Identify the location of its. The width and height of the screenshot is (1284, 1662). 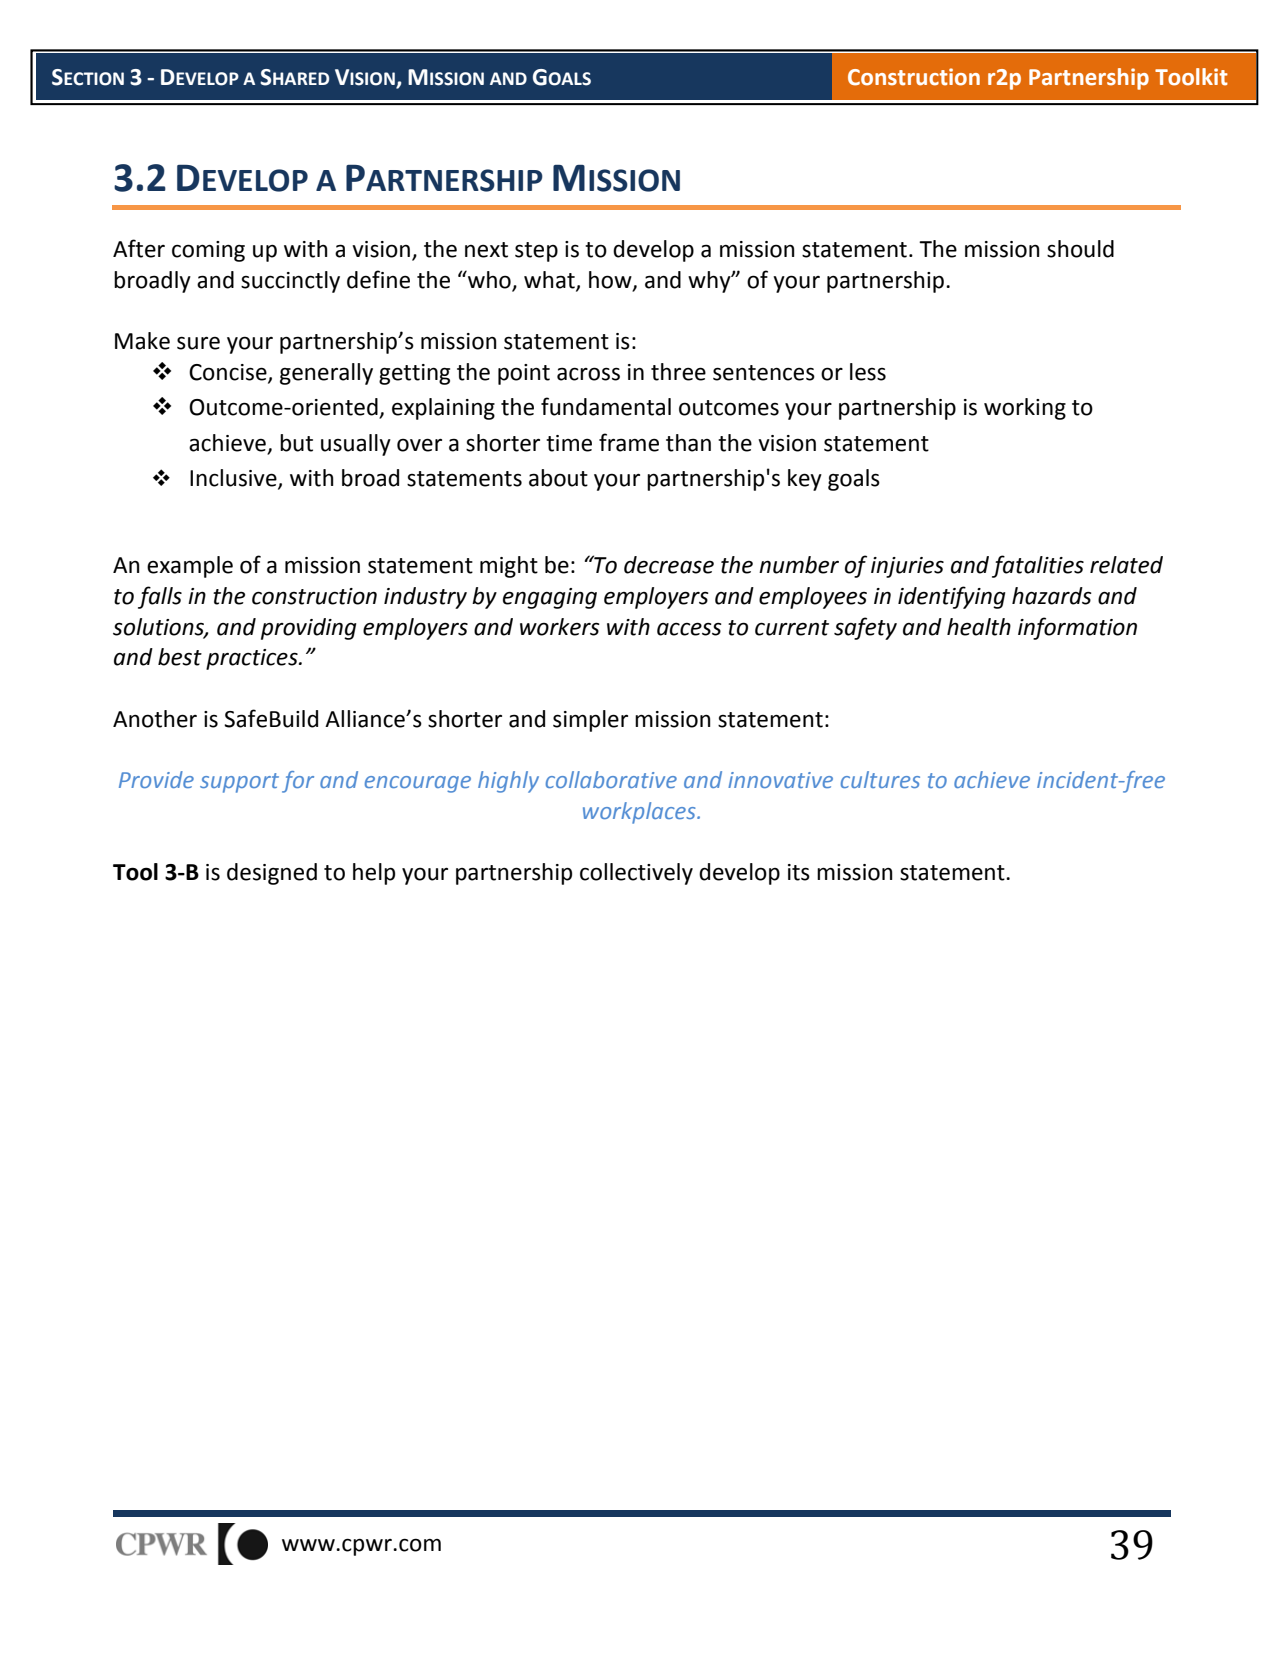
(799, 872).
